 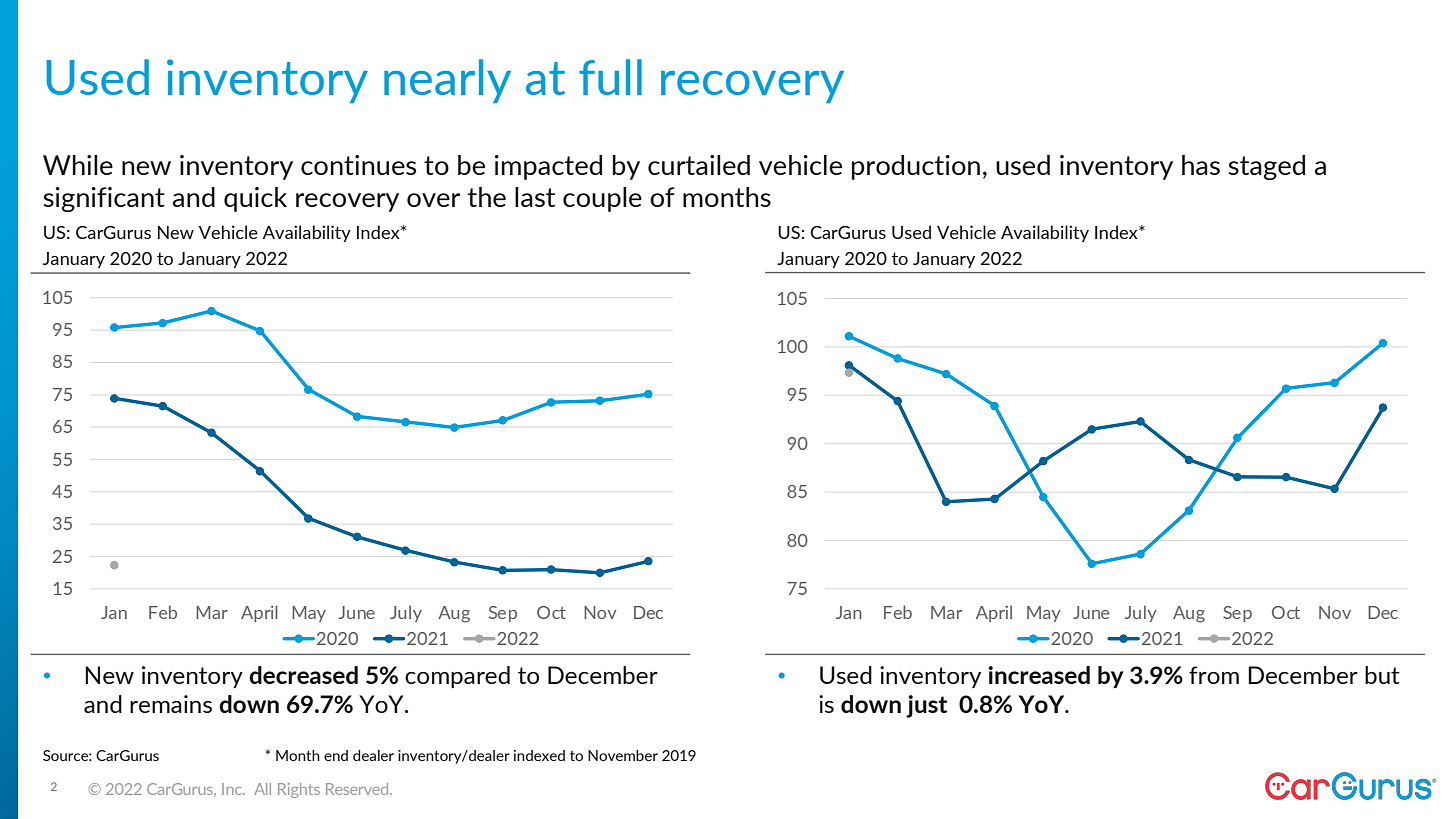 I want to click on nearly, so click(x=447, y=81).
